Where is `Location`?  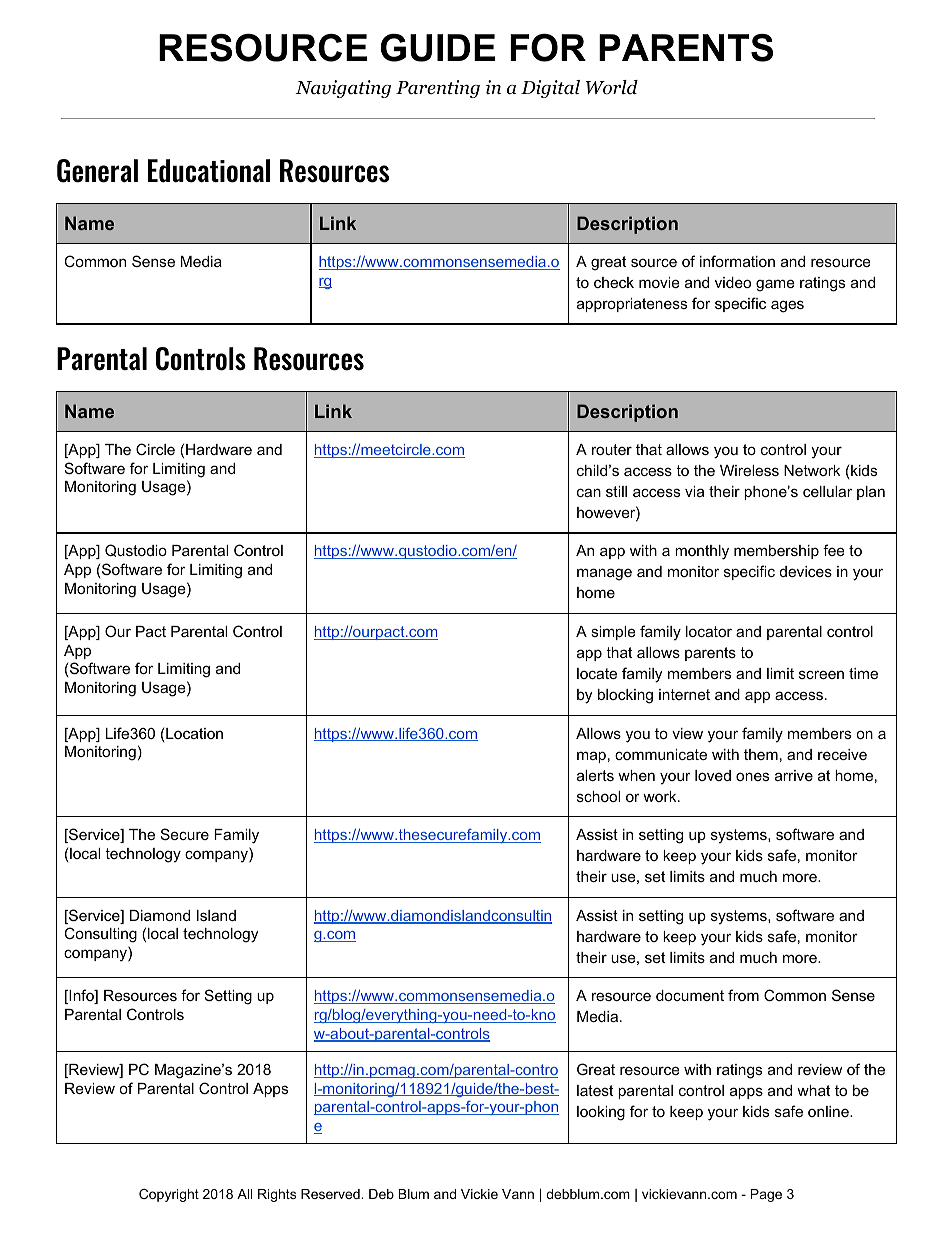 Location is located at coordinates (193, 735).
